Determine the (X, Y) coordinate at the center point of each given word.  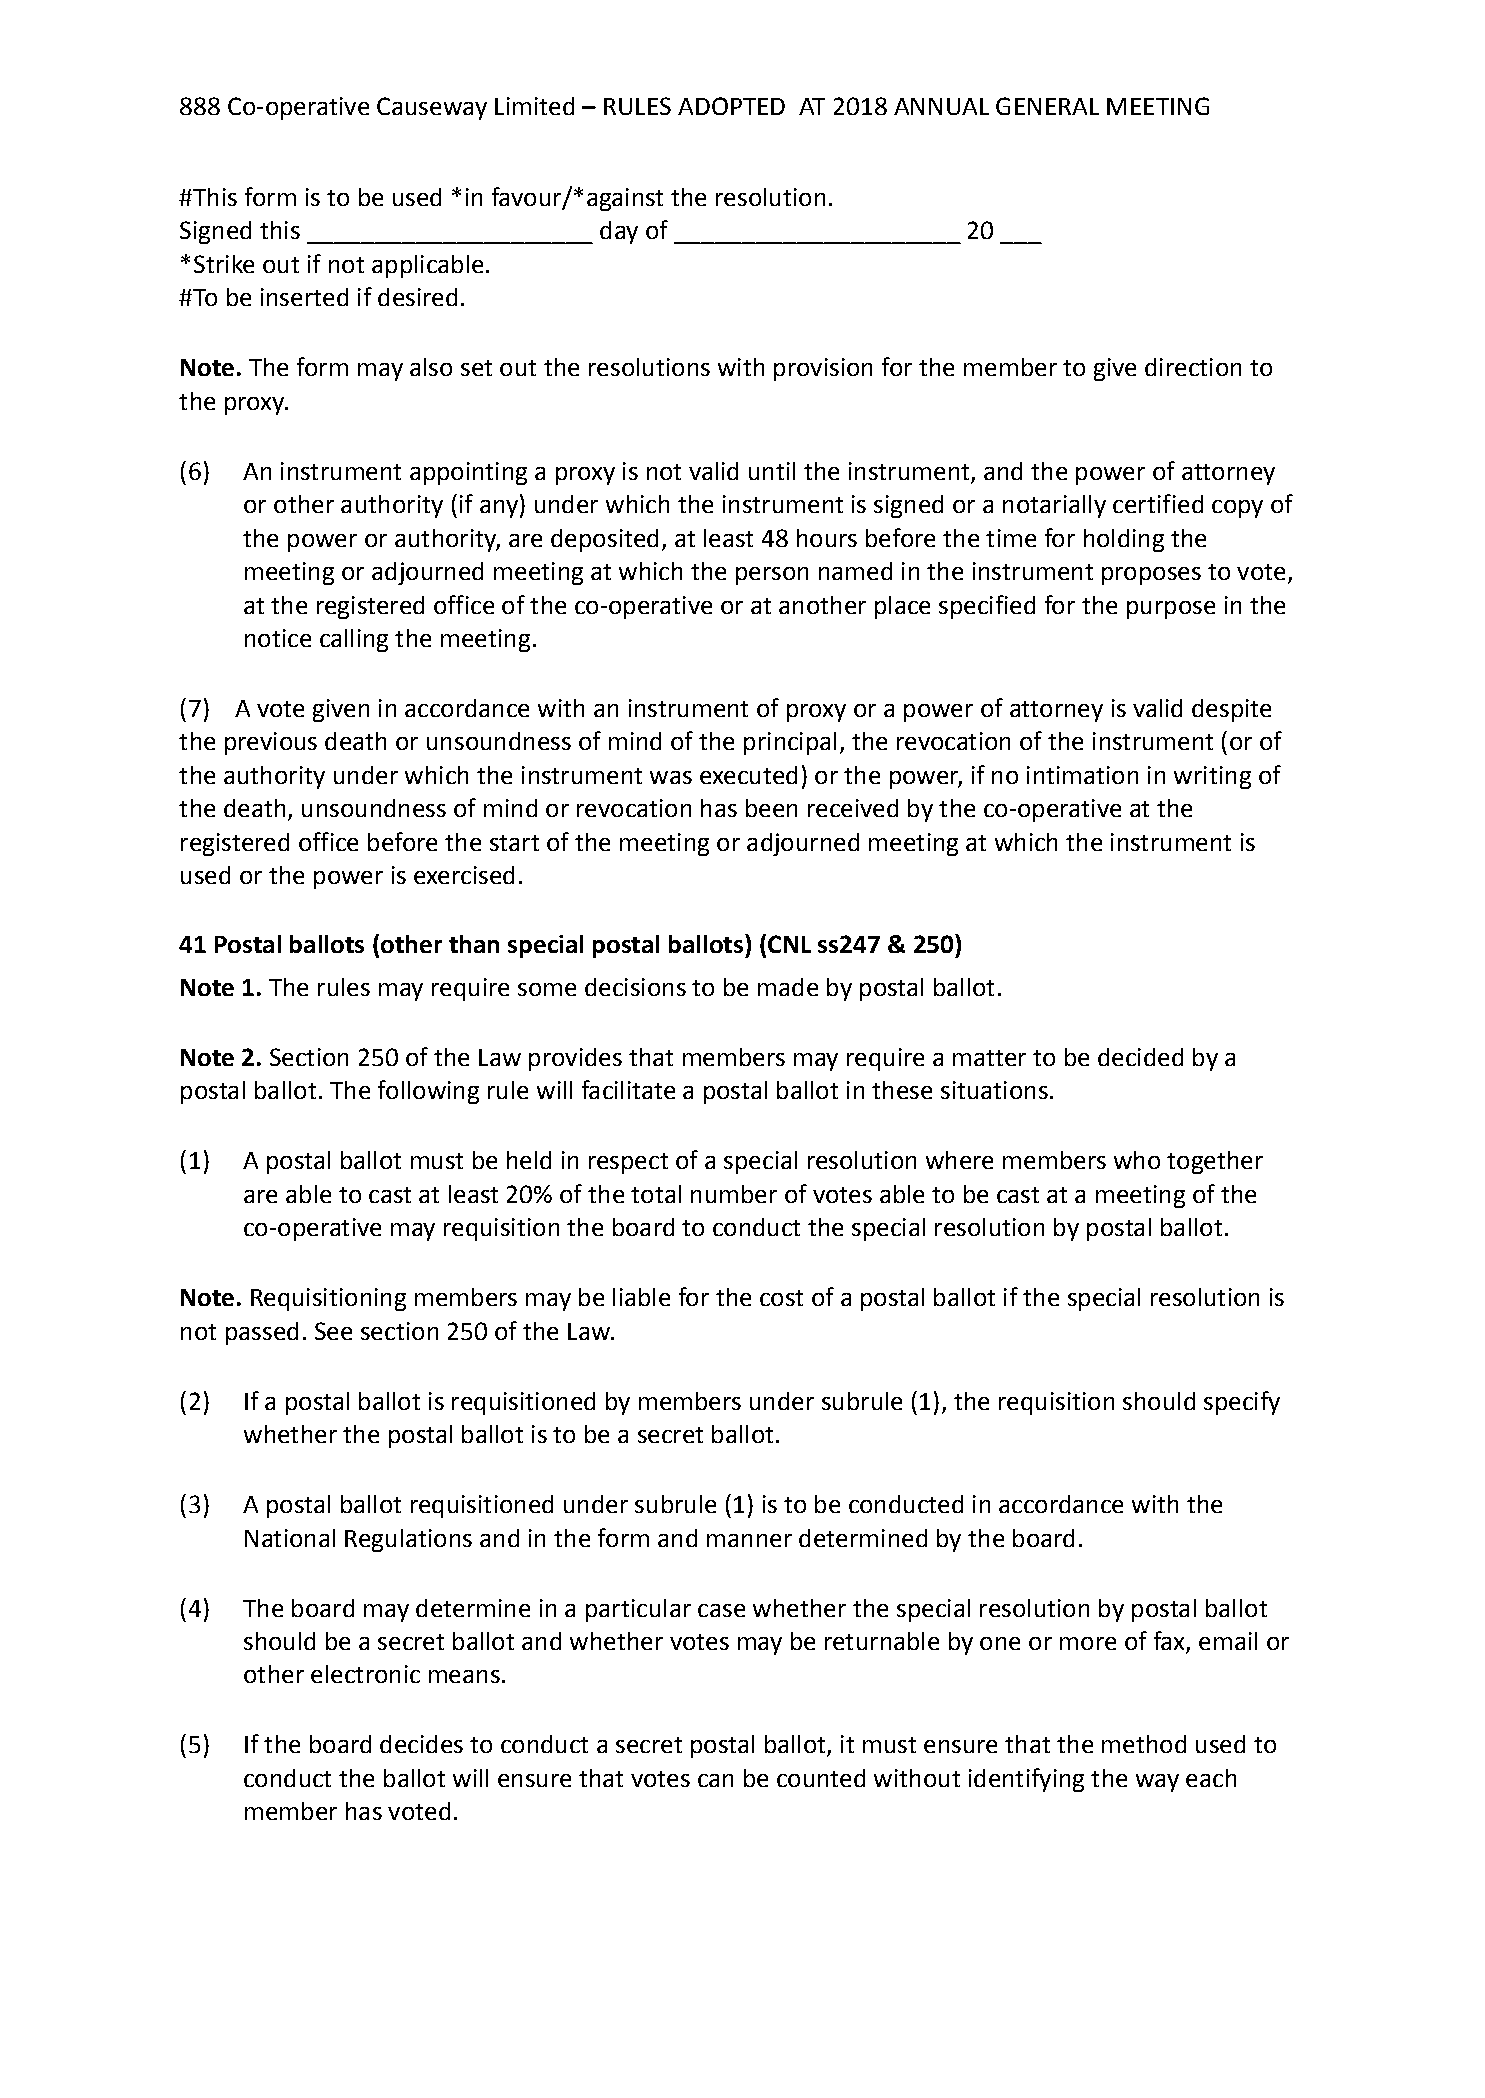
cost (781, 1298)
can (715, 1780)
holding (1124, 540)
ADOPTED (731, 106)
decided (1140, 1057)
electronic (365, 1674)
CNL (789, 944)
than (474, 944)
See (333, 1331)
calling (354, 640)
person (772, 576)
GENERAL (1047, 106)
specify (1242, 1403)
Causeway (432, 108)
